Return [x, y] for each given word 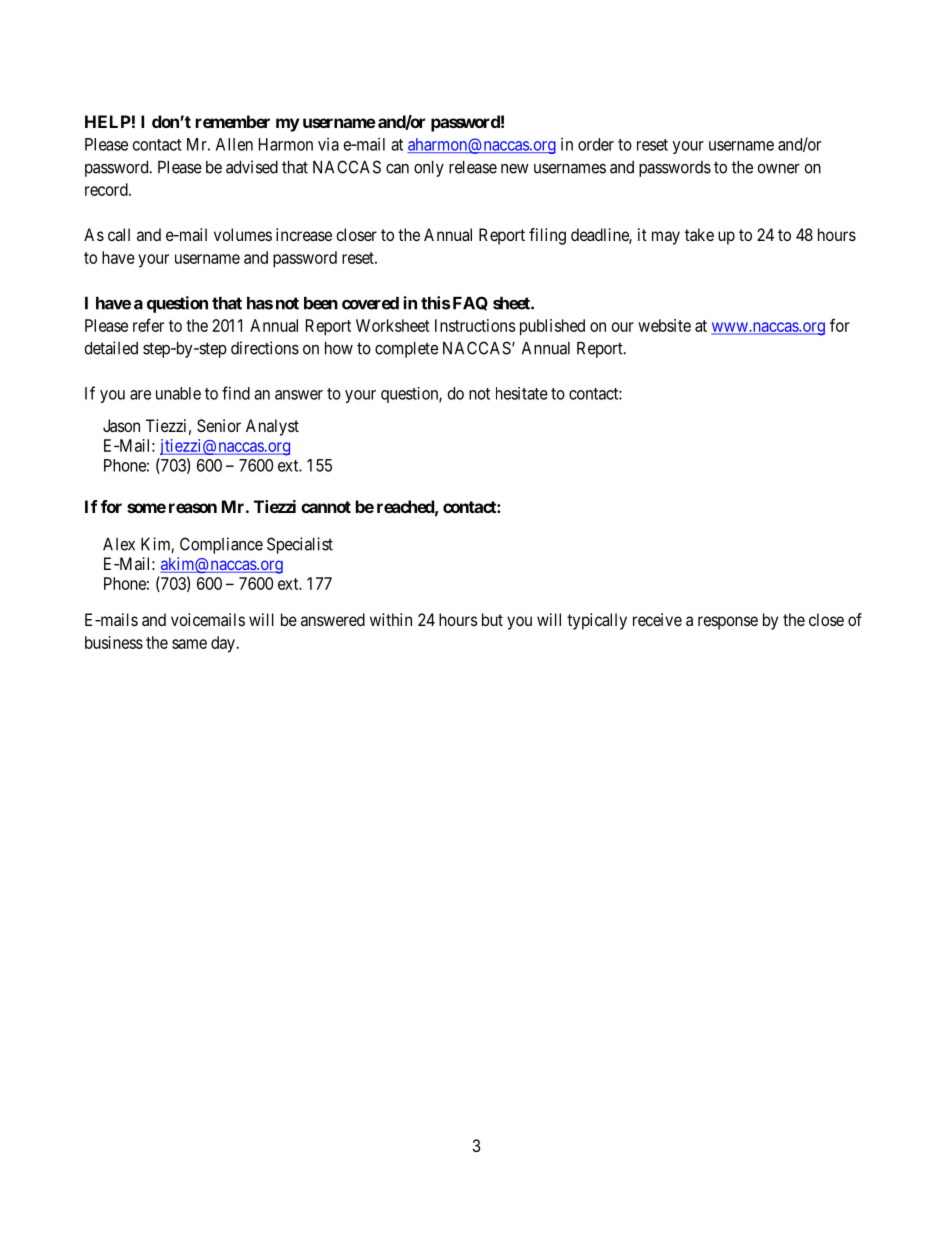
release [473, 167]
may [666, 238]
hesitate [522, 393]
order [596, 144]
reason [193, 508]
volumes [243, 234]
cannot [326, 507]
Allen [234, 144]
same [189, 644]
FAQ [470, 303]
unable [178, 393]
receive [657, 619]
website [664, 325]
